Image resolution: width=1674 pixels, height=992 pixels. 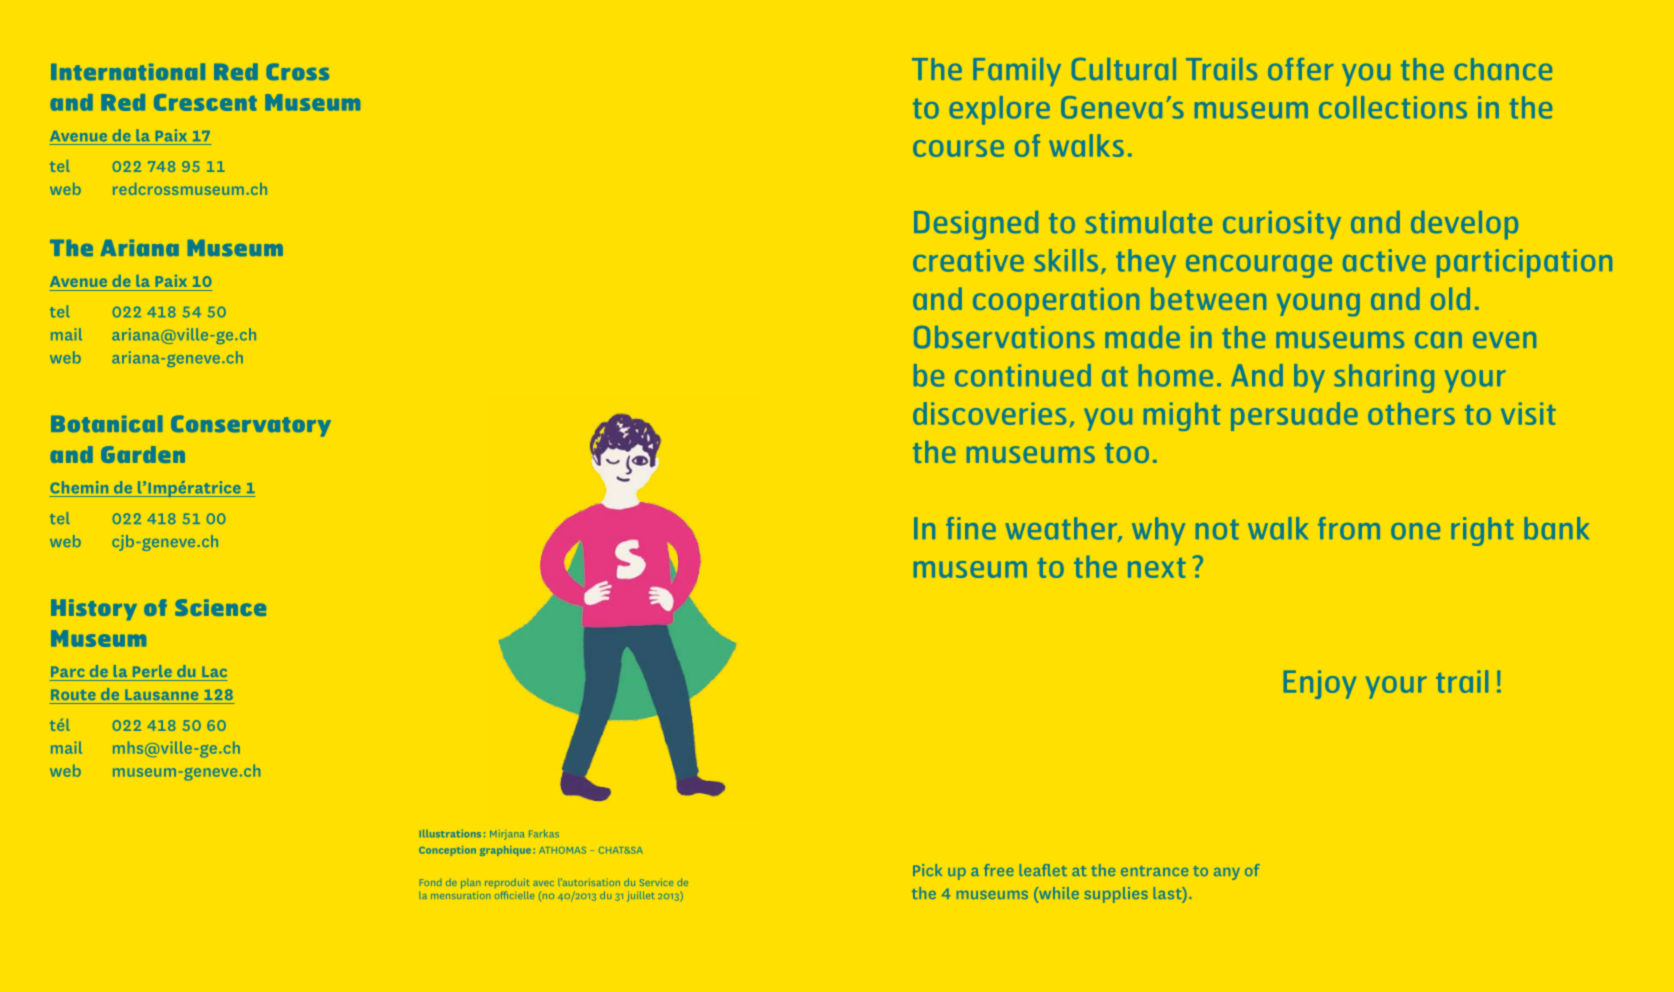 What do you see at coordinates (430, 882) in the document?
I see `Fond` at bounding box center [430, 882].
